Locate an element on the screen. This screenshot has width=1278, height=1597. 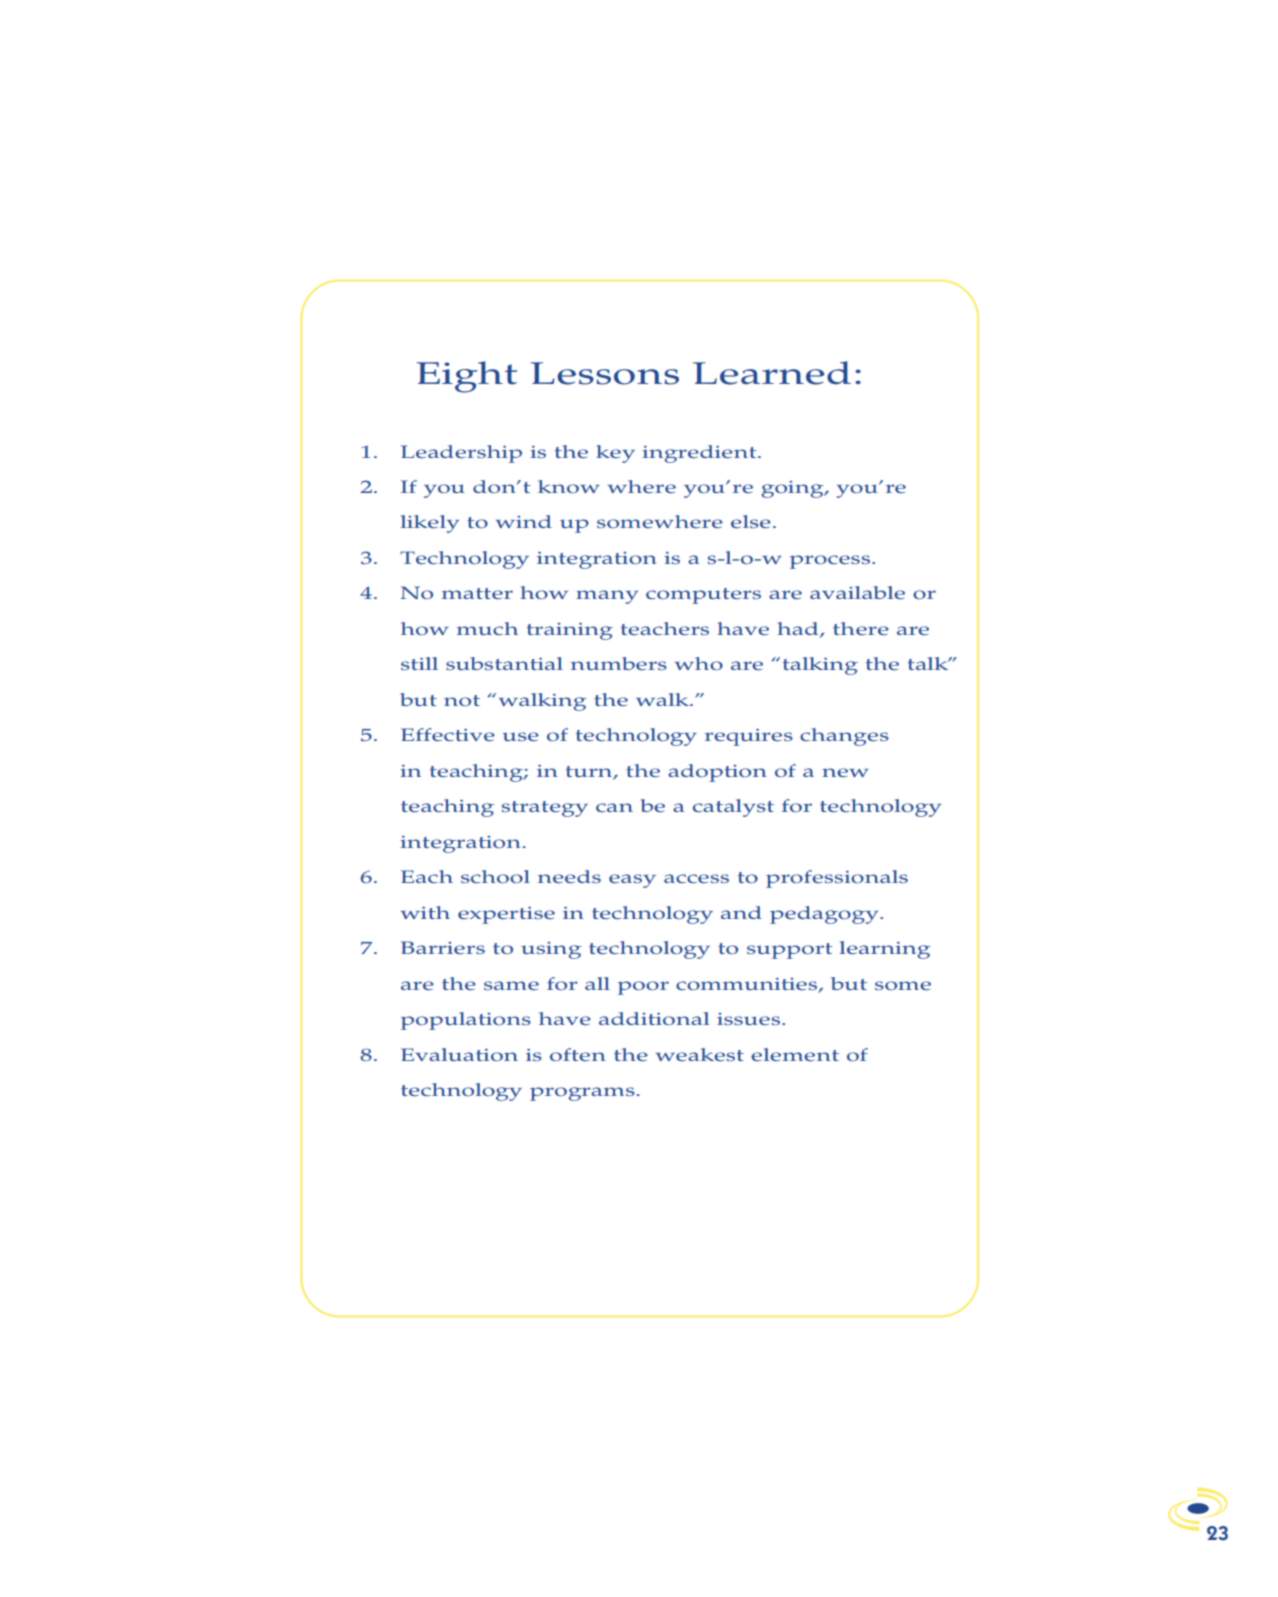
adoption is located at coordinates (717, 773).
